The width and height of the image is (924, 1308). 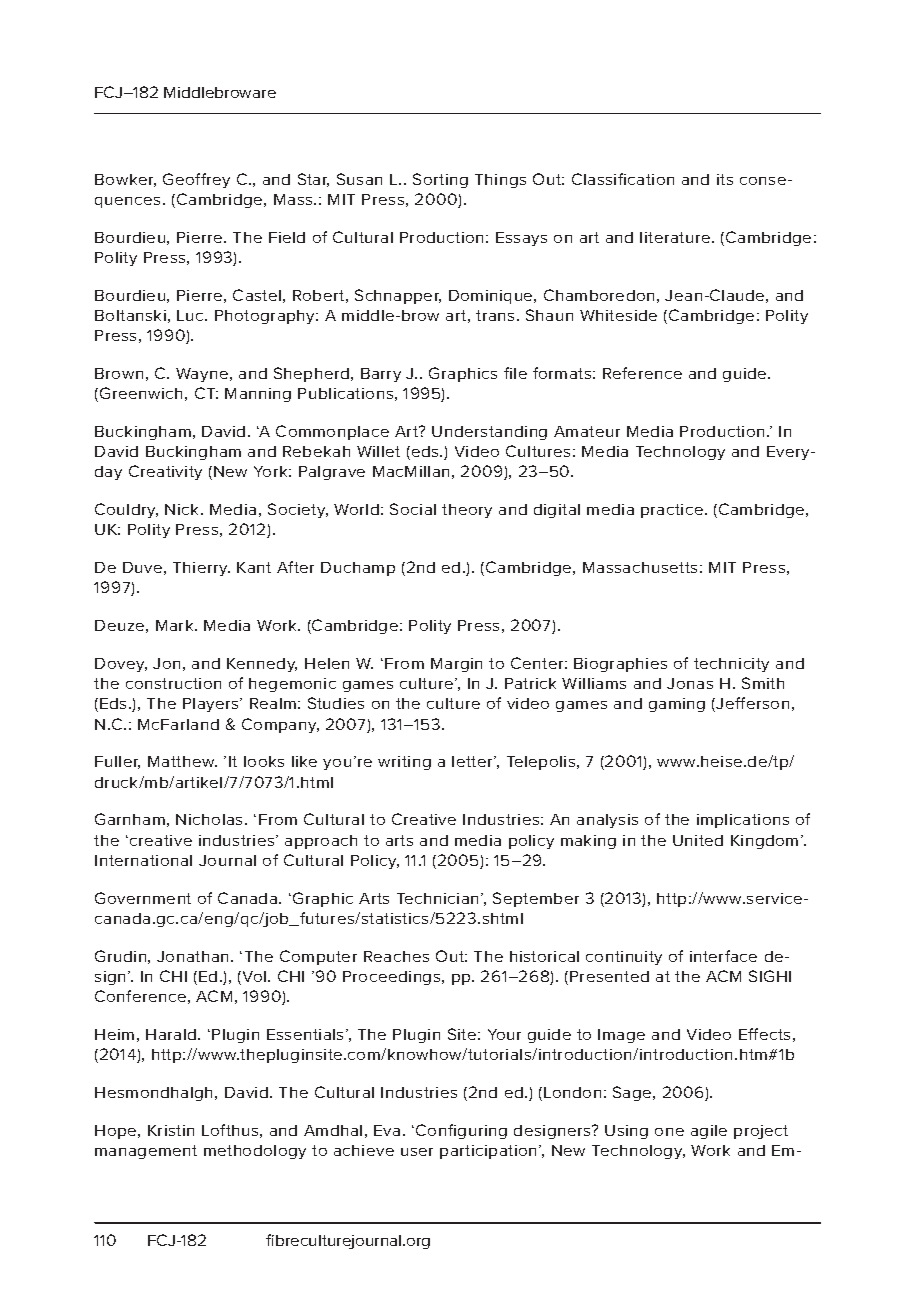 What do you see at coordinates (183, 509) in the image?
I see `Nick` at bounding box center [183, 509].
